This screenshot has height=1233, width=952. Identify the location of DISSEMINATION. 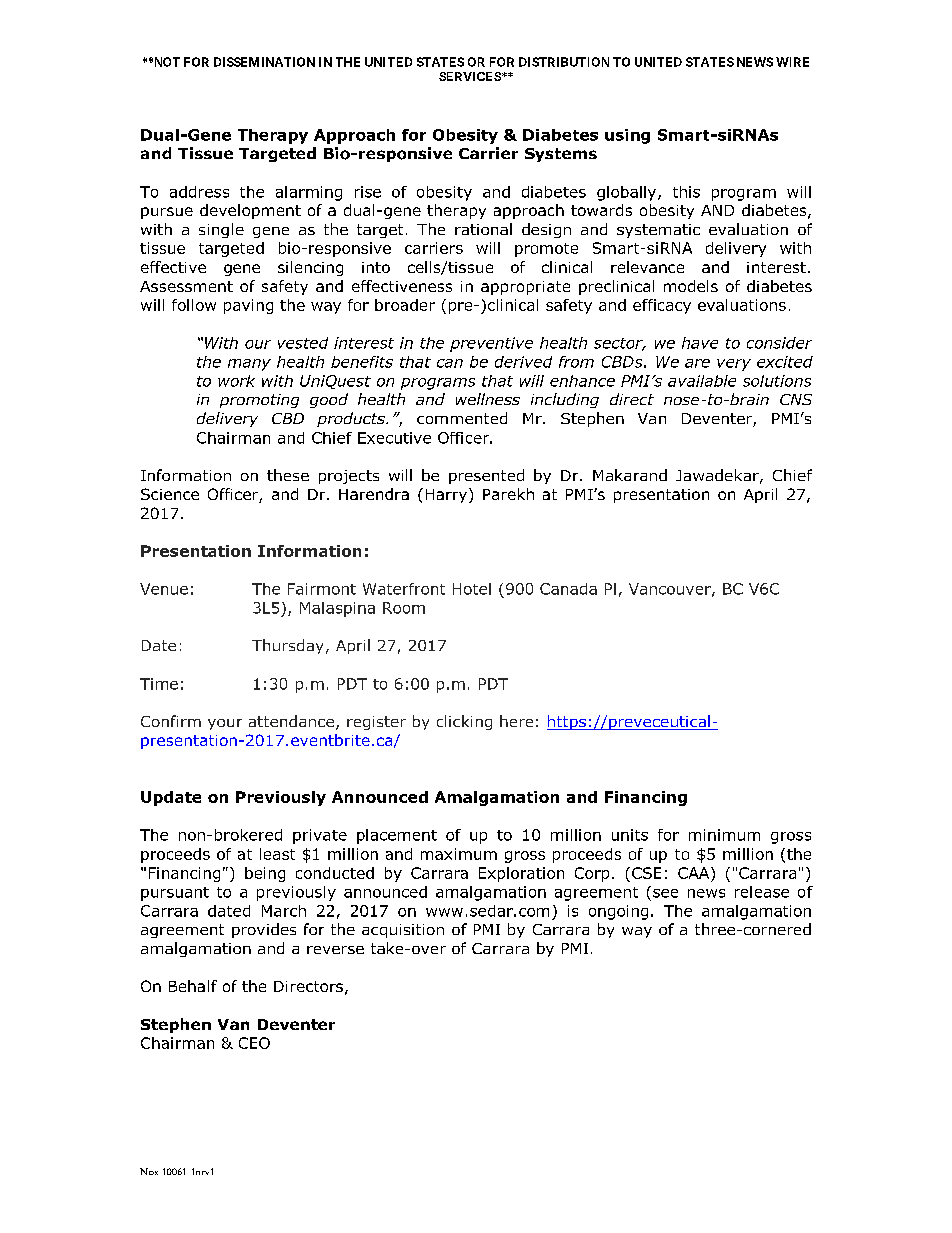
(264, 62).
